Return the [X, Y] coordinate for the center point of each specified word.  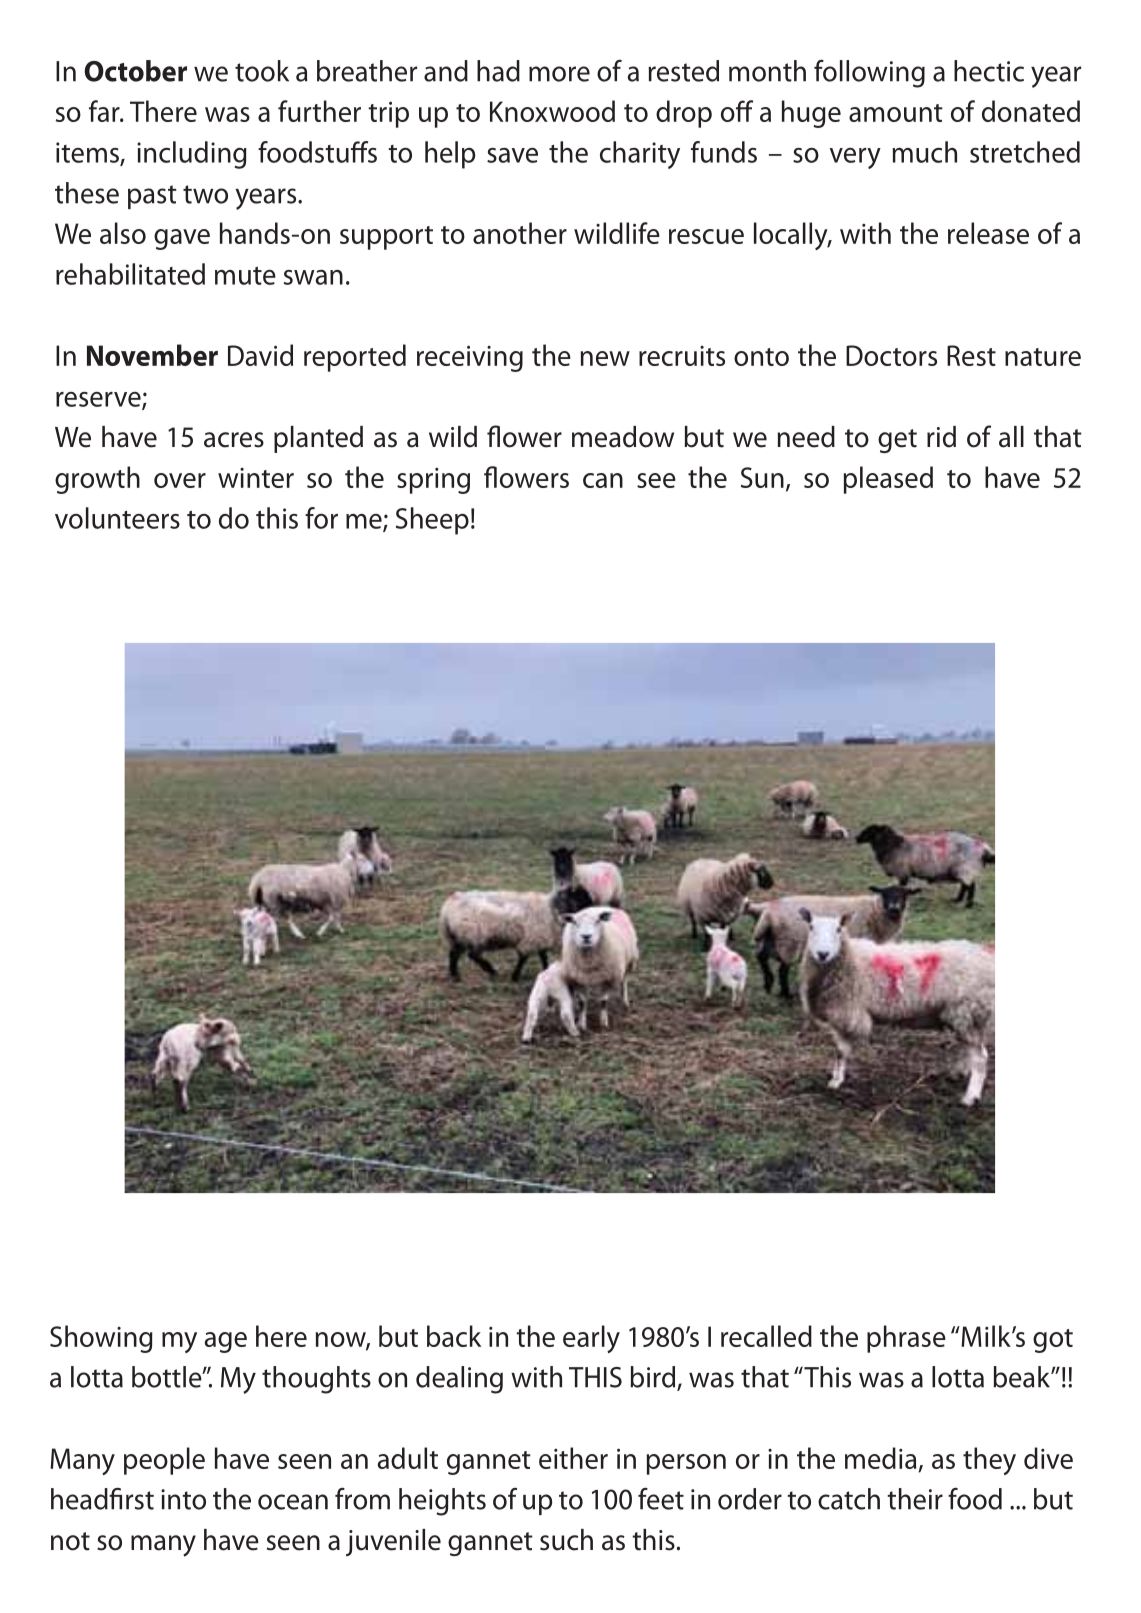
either [573, 1458]
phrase [906, 1339]
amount [896, 113]
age [226, 1342]
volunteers [117, 518]
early [591, 1339]
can [603, 480]
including [192, 155]
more [559, 74]
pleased [888, 480]
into [183, 1499]
